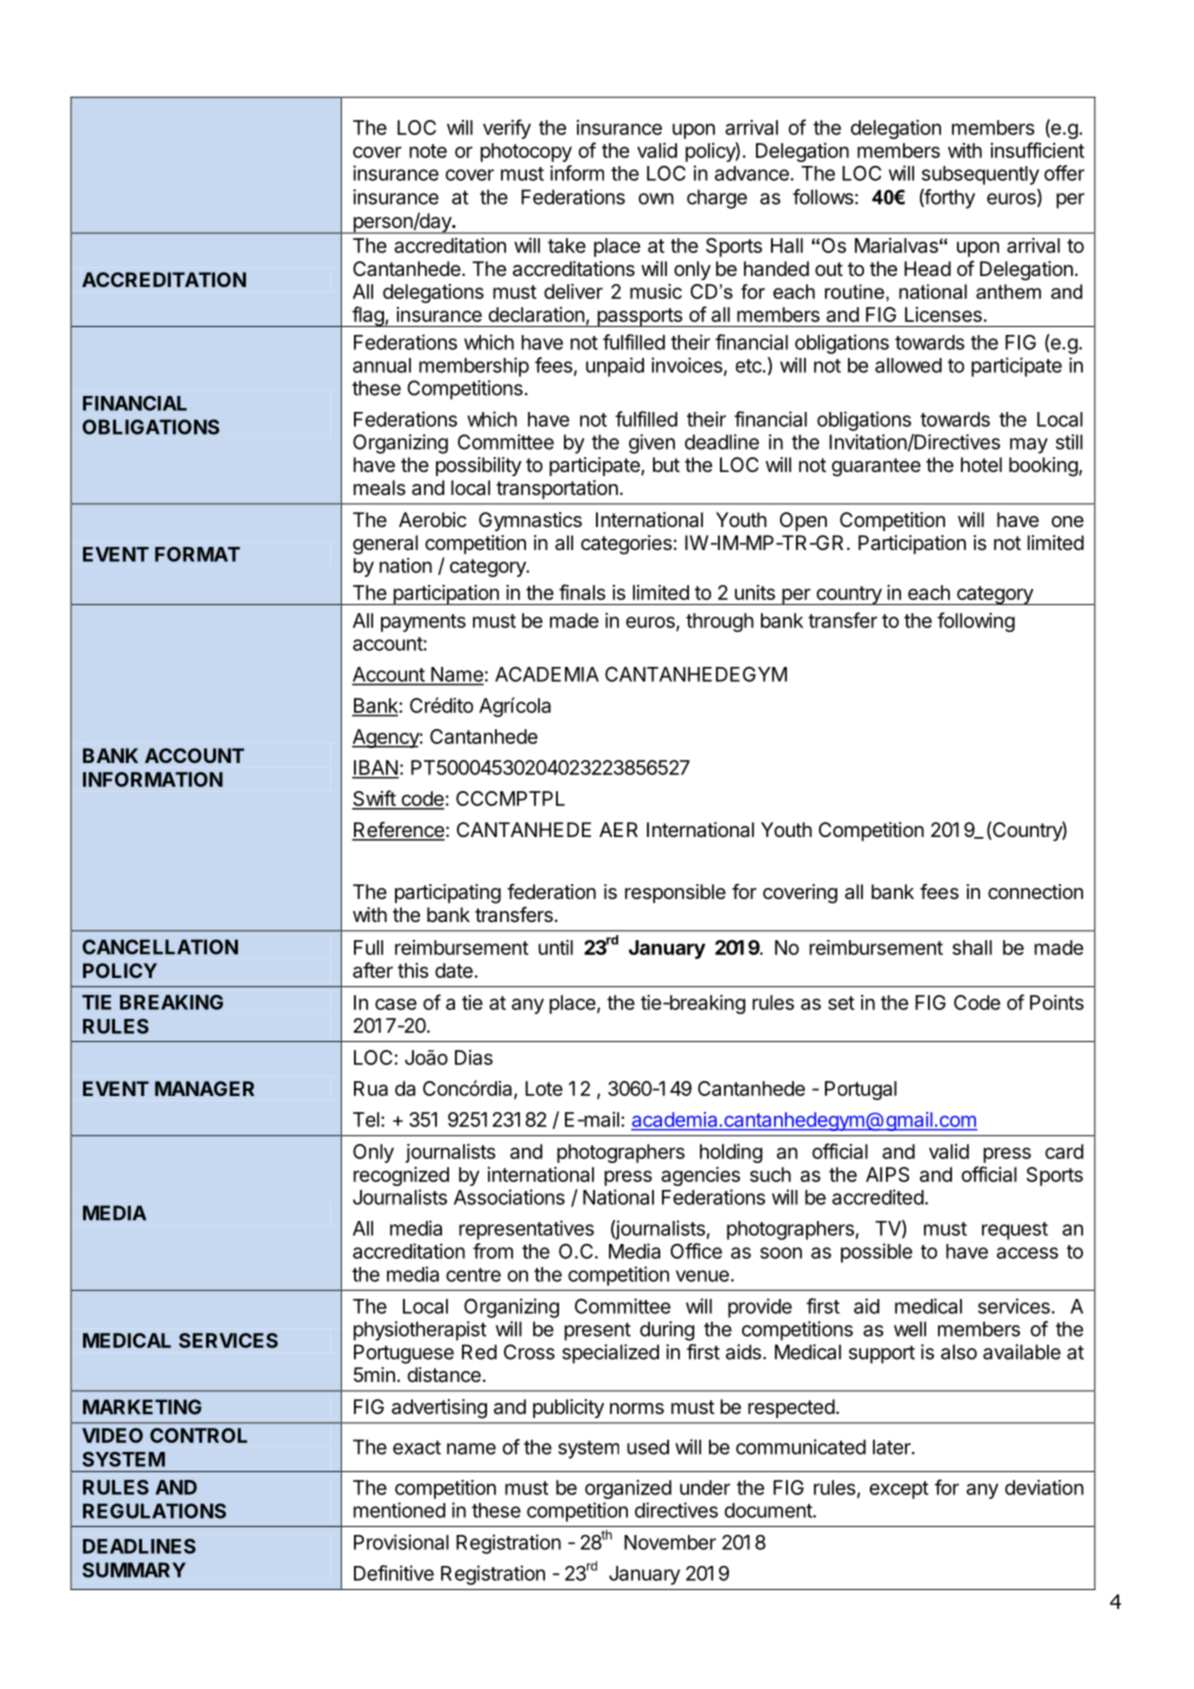 This screenshot has height=1689, width=1194. Describe the element at coordinates (474, 1057) in the screenshot. I see `Dias` at that location.
